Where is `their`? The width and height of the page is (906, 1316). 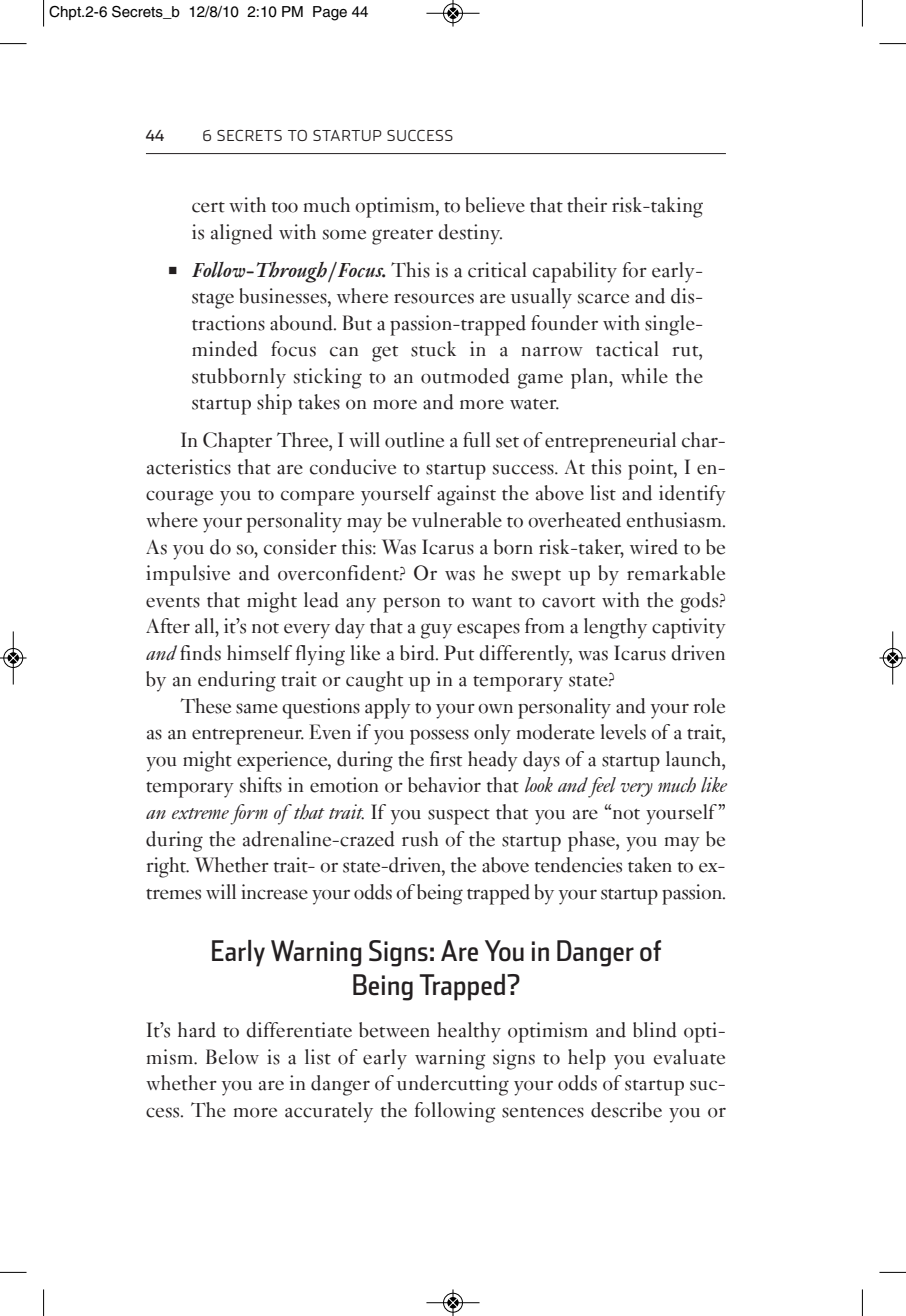 their is located at coordinates (587, 205).
